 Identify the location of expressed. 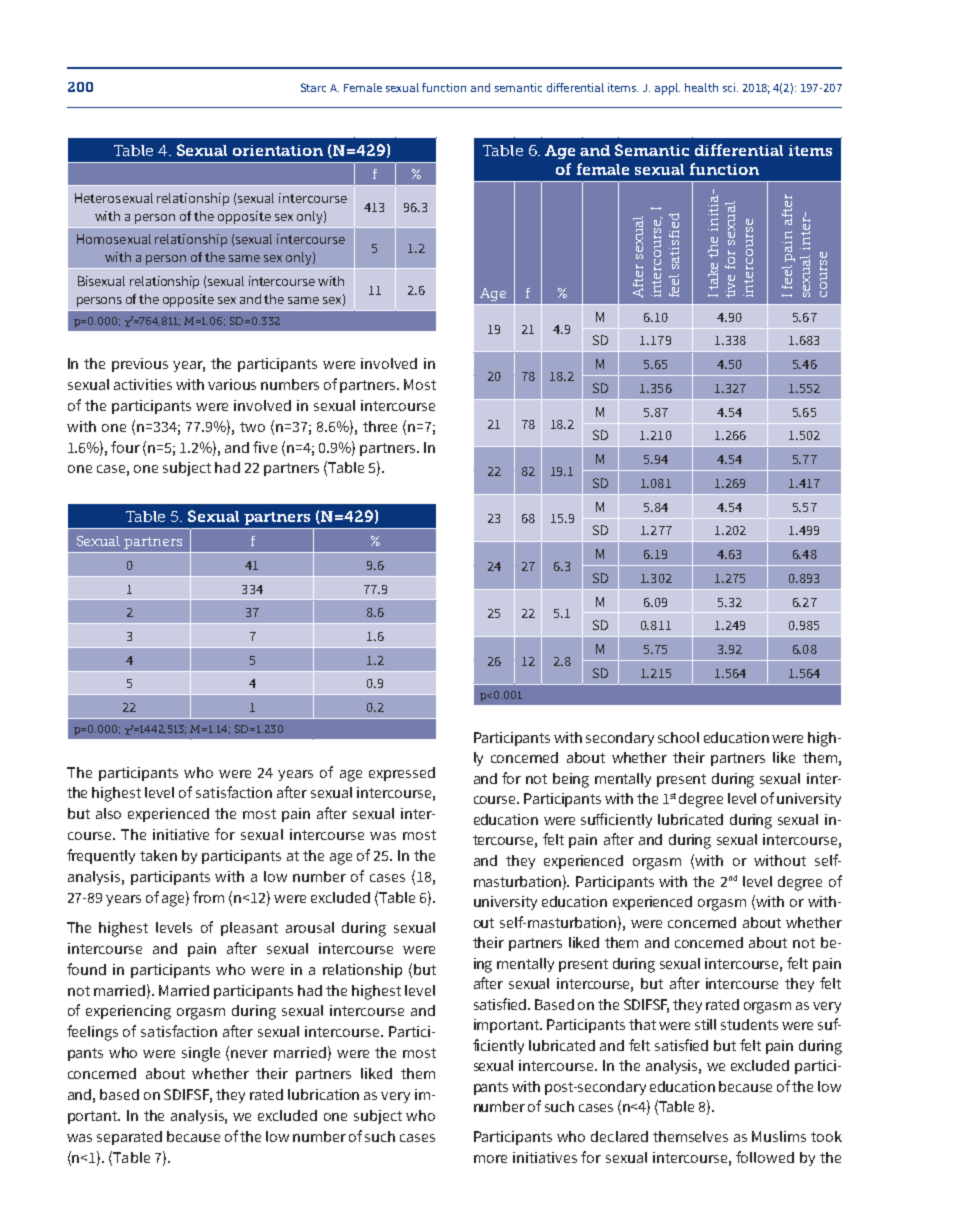
(402, 774).
